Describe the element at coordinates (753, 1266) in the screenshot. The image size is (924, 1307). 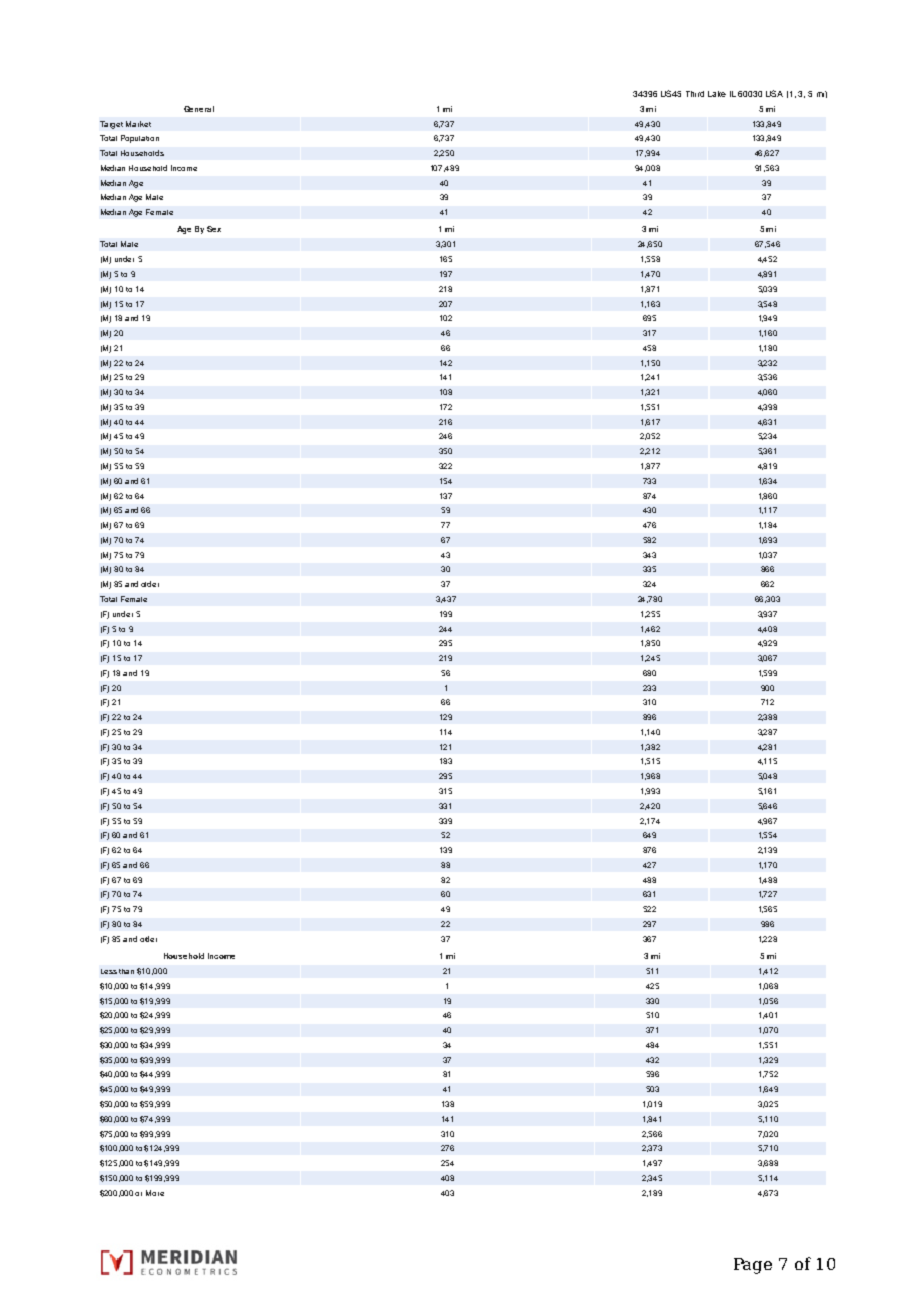
I see `Page` at that location.
